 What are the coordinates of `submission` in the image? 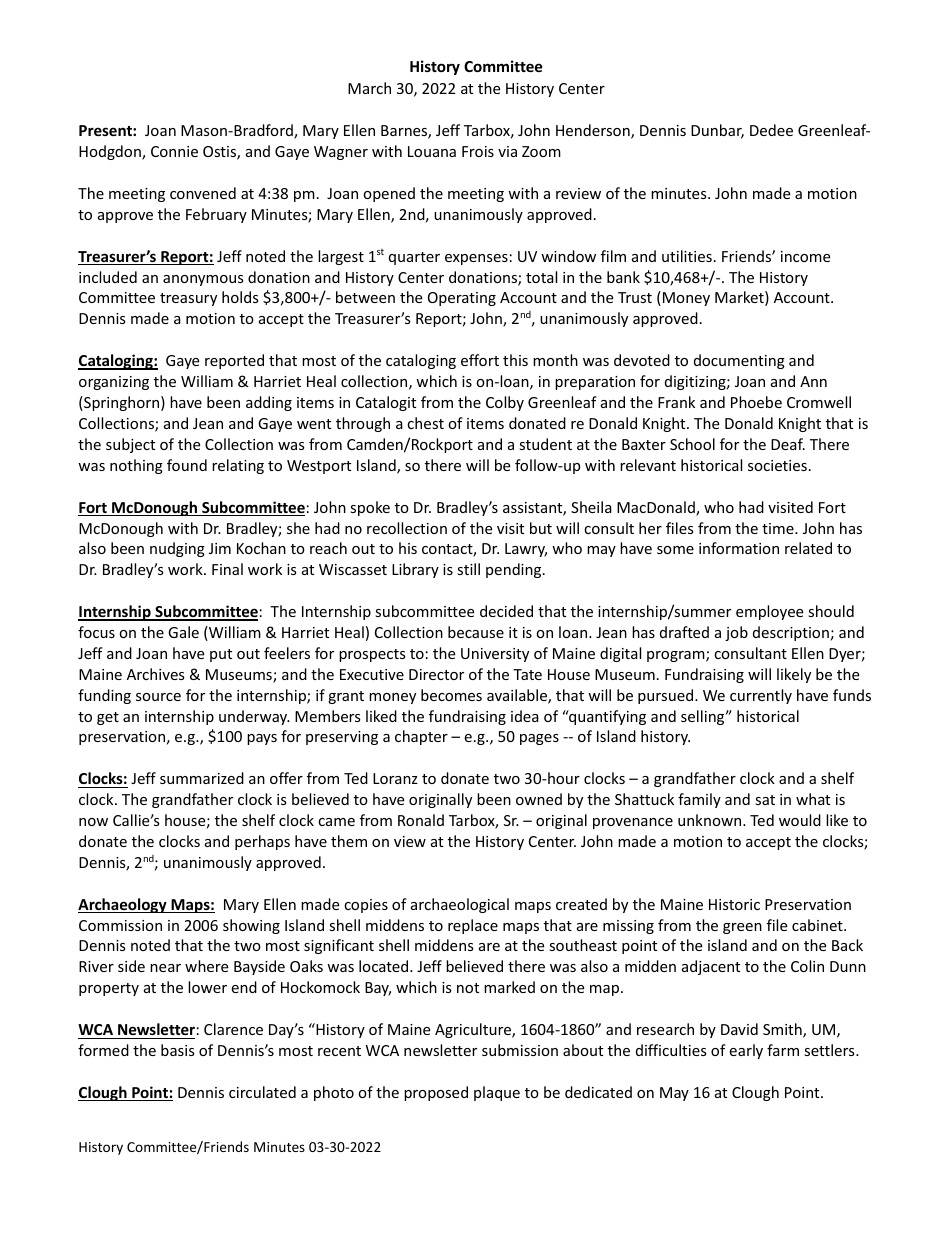 It's located at (520, 1050).
